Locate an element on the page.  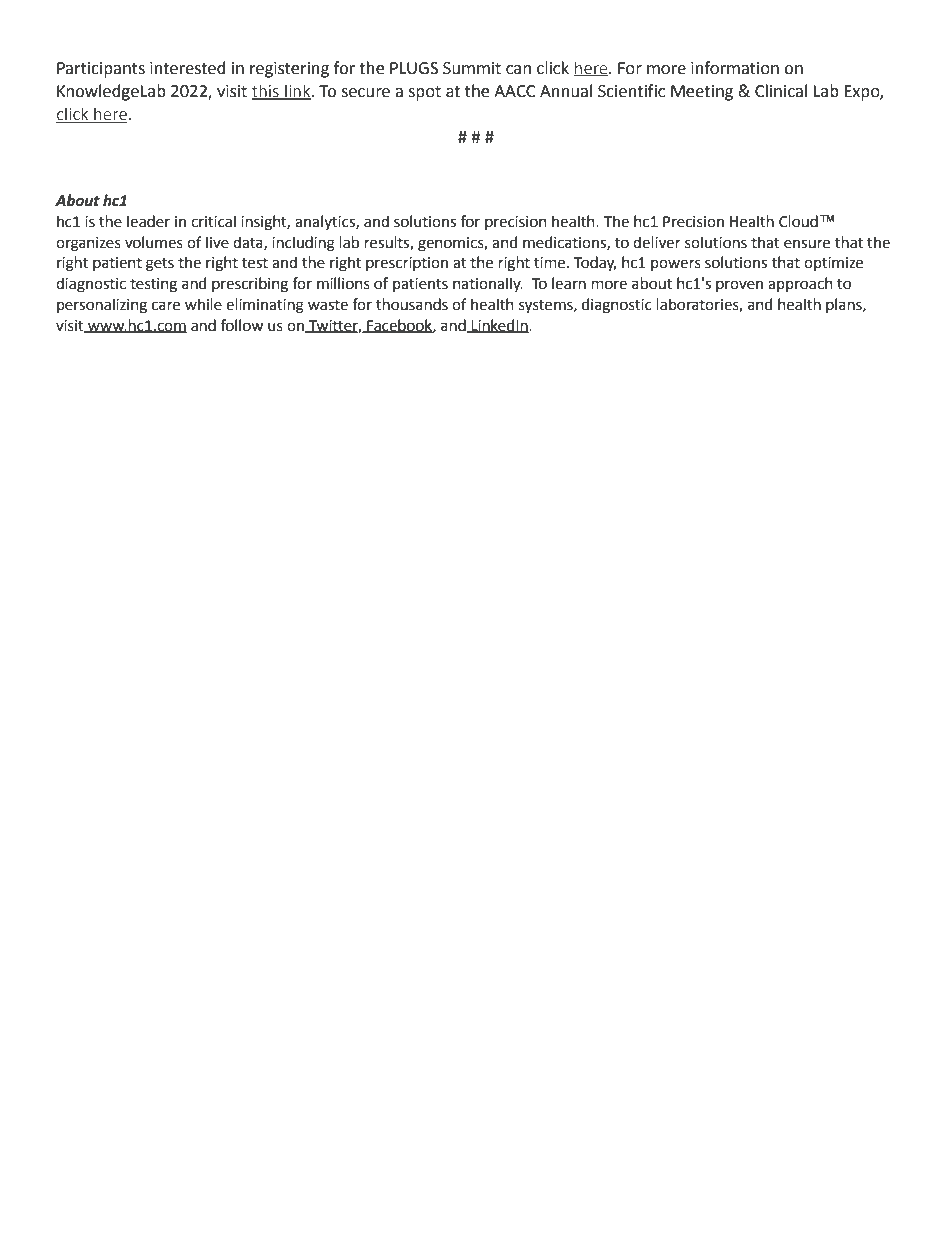
interested is located at coordinates (188, 68).
